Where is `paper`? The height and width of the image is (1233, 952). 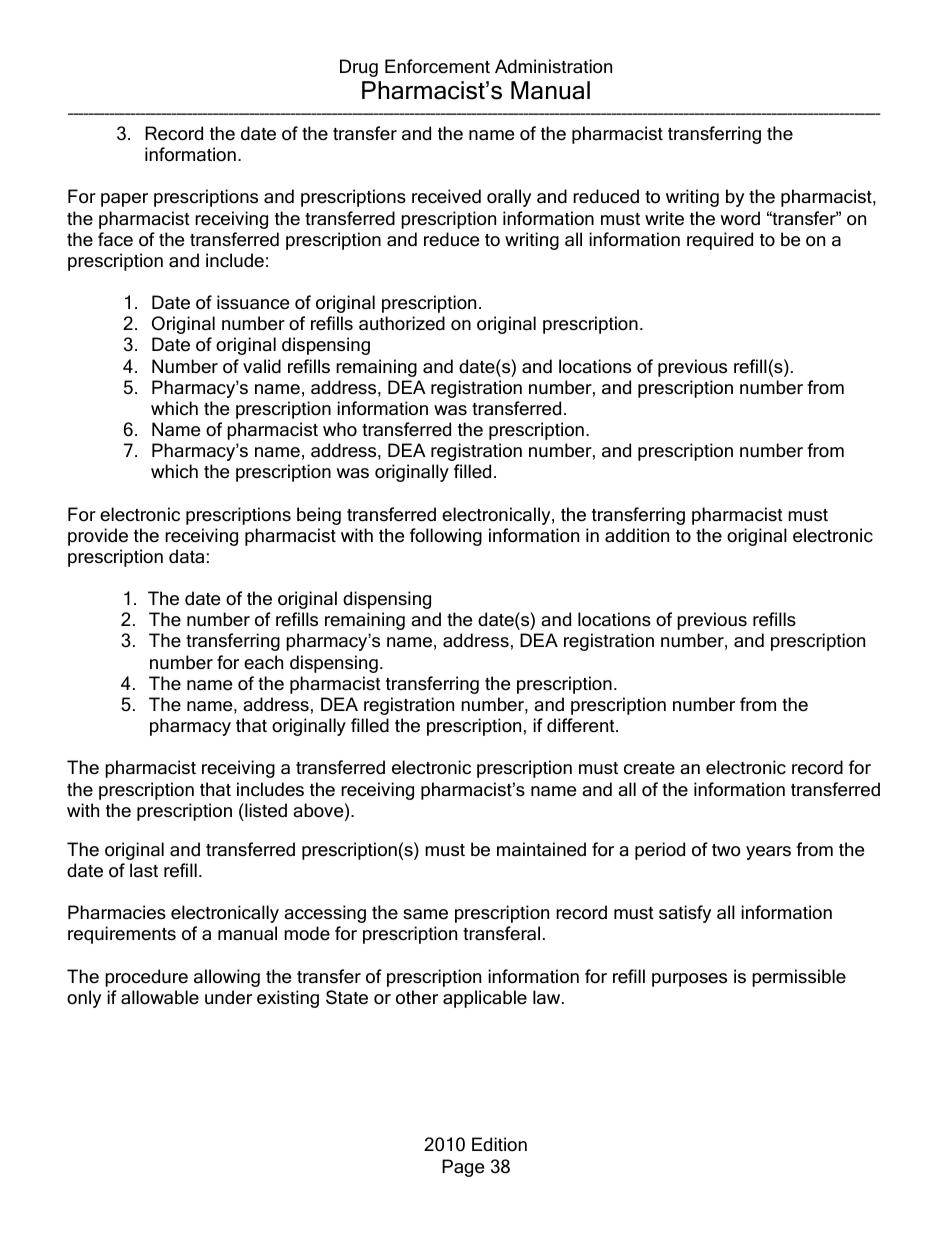 paper is located at coordinates (124, 200).
